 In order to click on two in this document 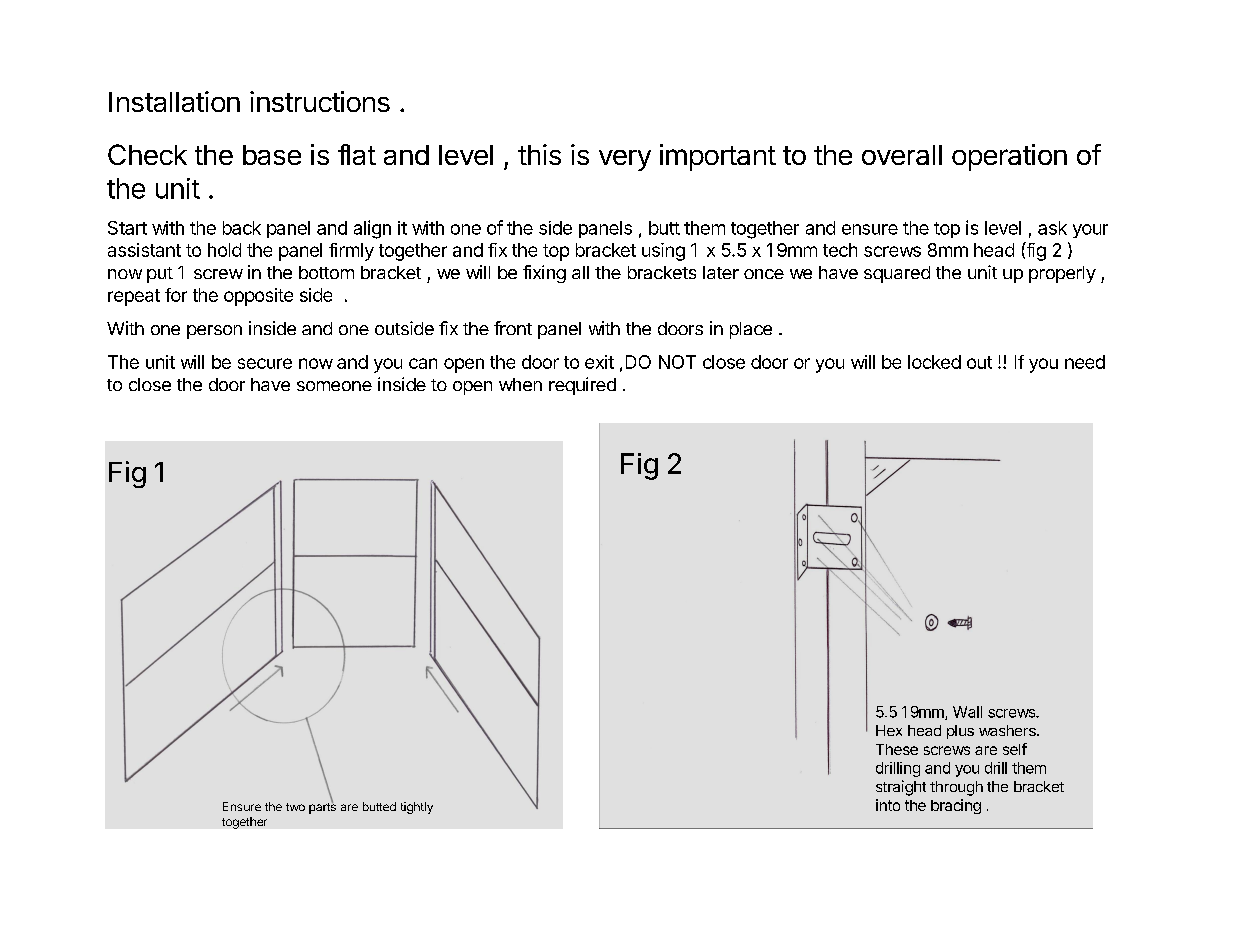, I will do `click(295, 807)`.
